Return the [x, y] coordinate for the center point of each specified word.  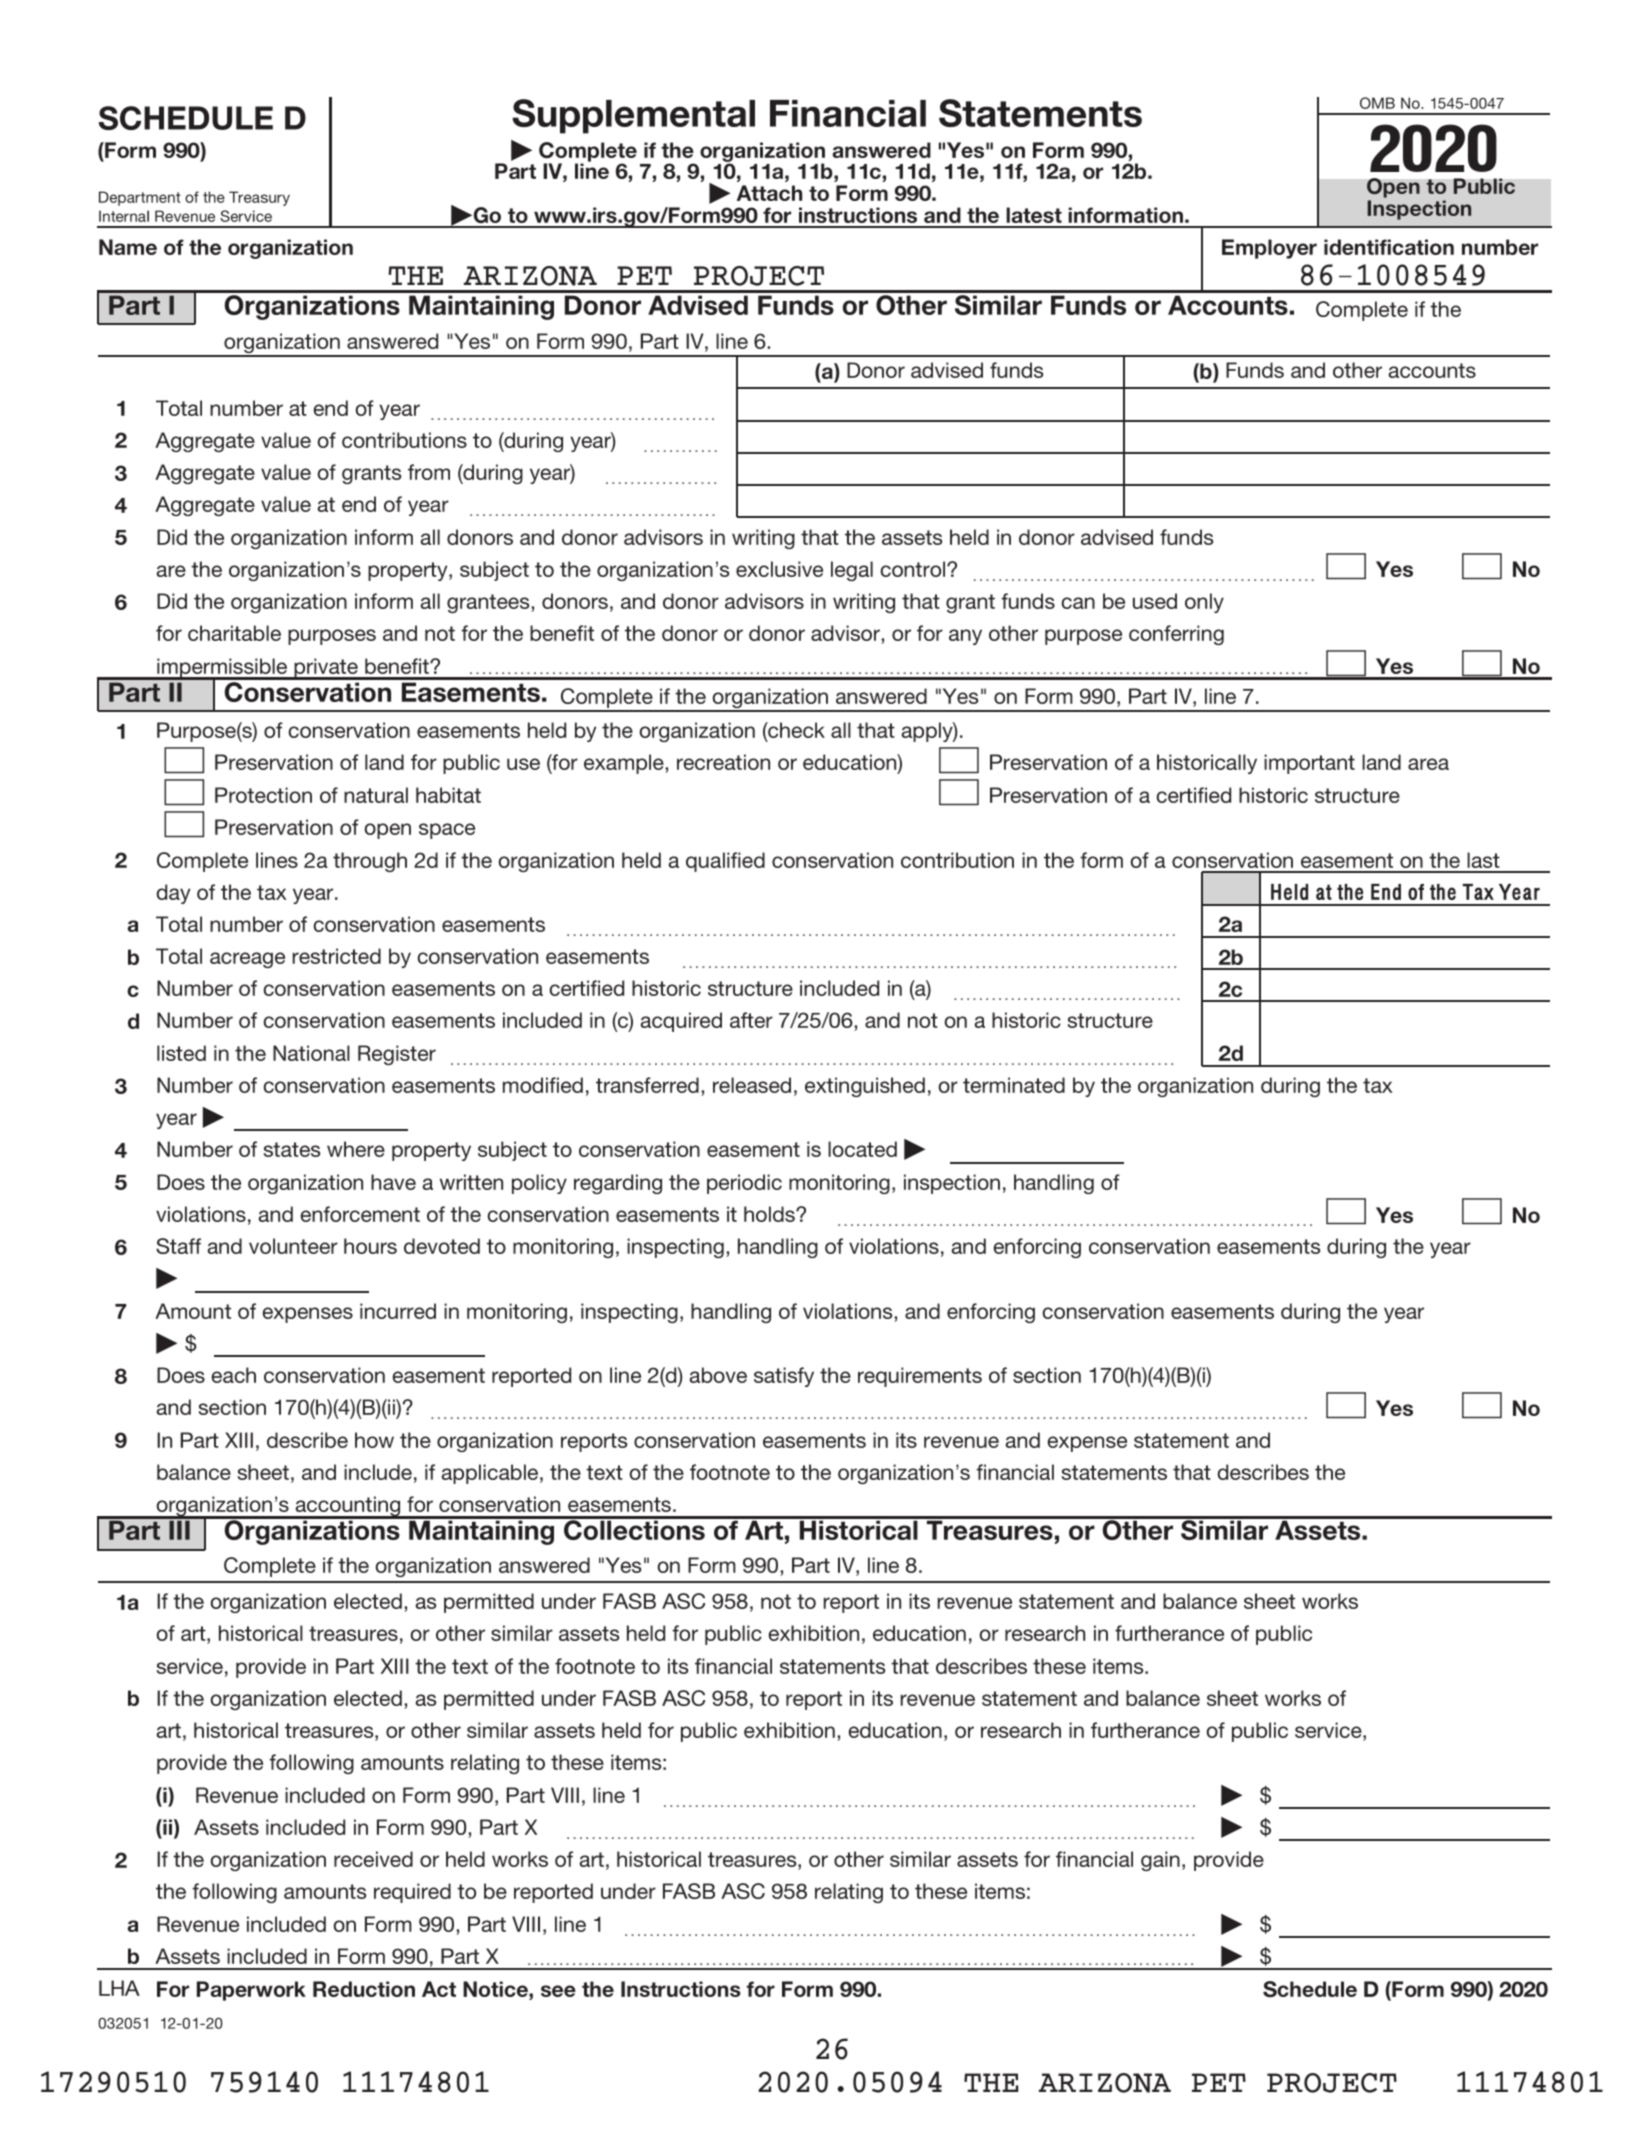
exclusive [779, 569]
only [1204, 603]
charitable [234, 633]
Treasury [259, 198]
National [311, 1053]
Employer [1269, 249]
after [751, 1020]
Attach [769, 193]
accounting [348, 1507]
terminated [1014, 1085]
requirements [920, 1377]
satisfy [784, 1377]
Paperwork [251, 1991]
